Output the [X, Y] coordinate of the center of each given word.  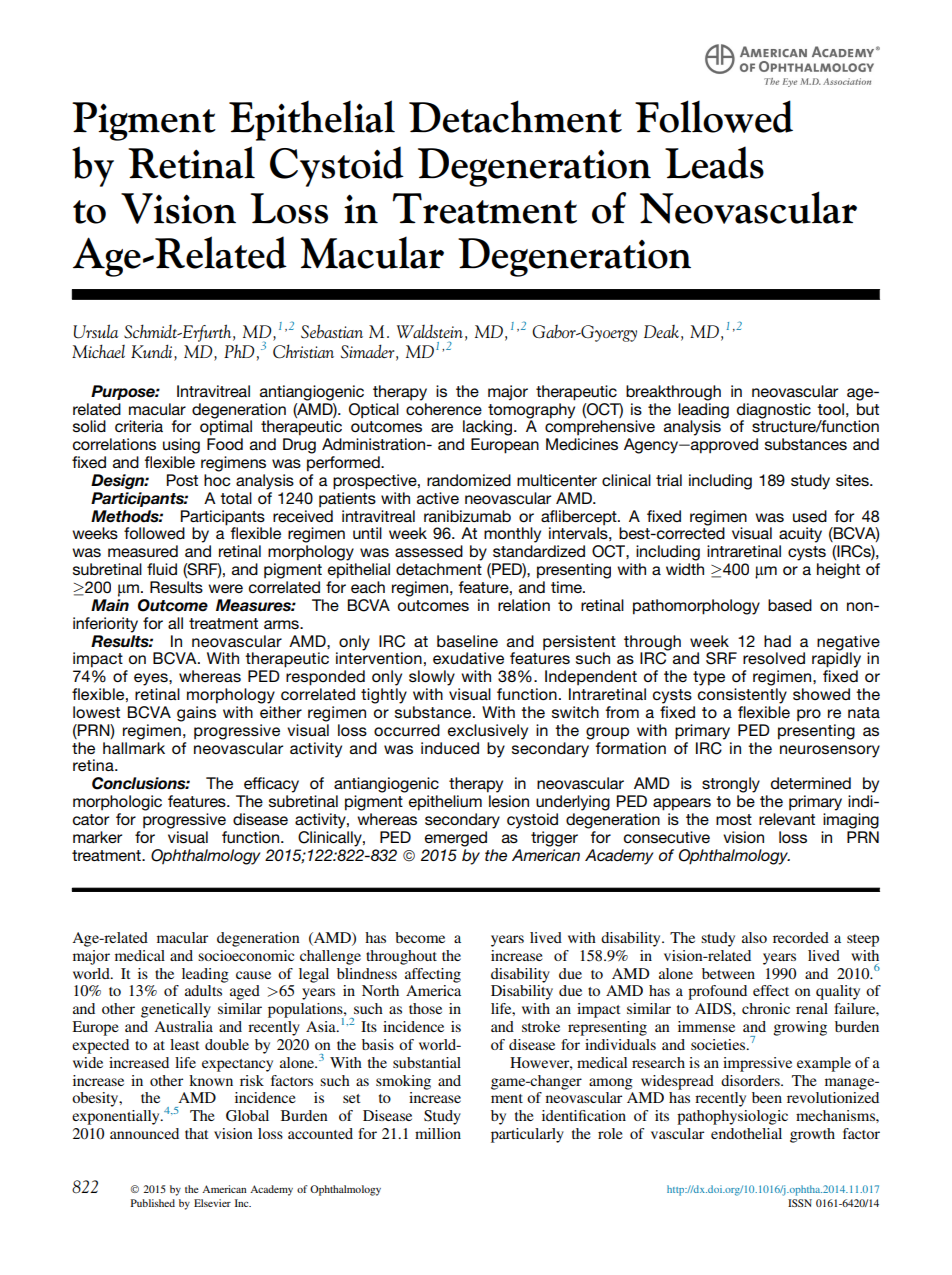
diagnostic [774, 411]
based [790, 605]
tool [830, 409]
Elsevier [212, 1203]
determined [811, 783]
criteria [139, 426]
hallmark [134, 748]
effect [771, 990]
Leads [714, 162]
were [225, 588]
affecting [433, 975]
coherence [444, 407]
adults [203, 990]
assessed [429, 551]
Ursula [95, 331]
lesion [509, 801]
